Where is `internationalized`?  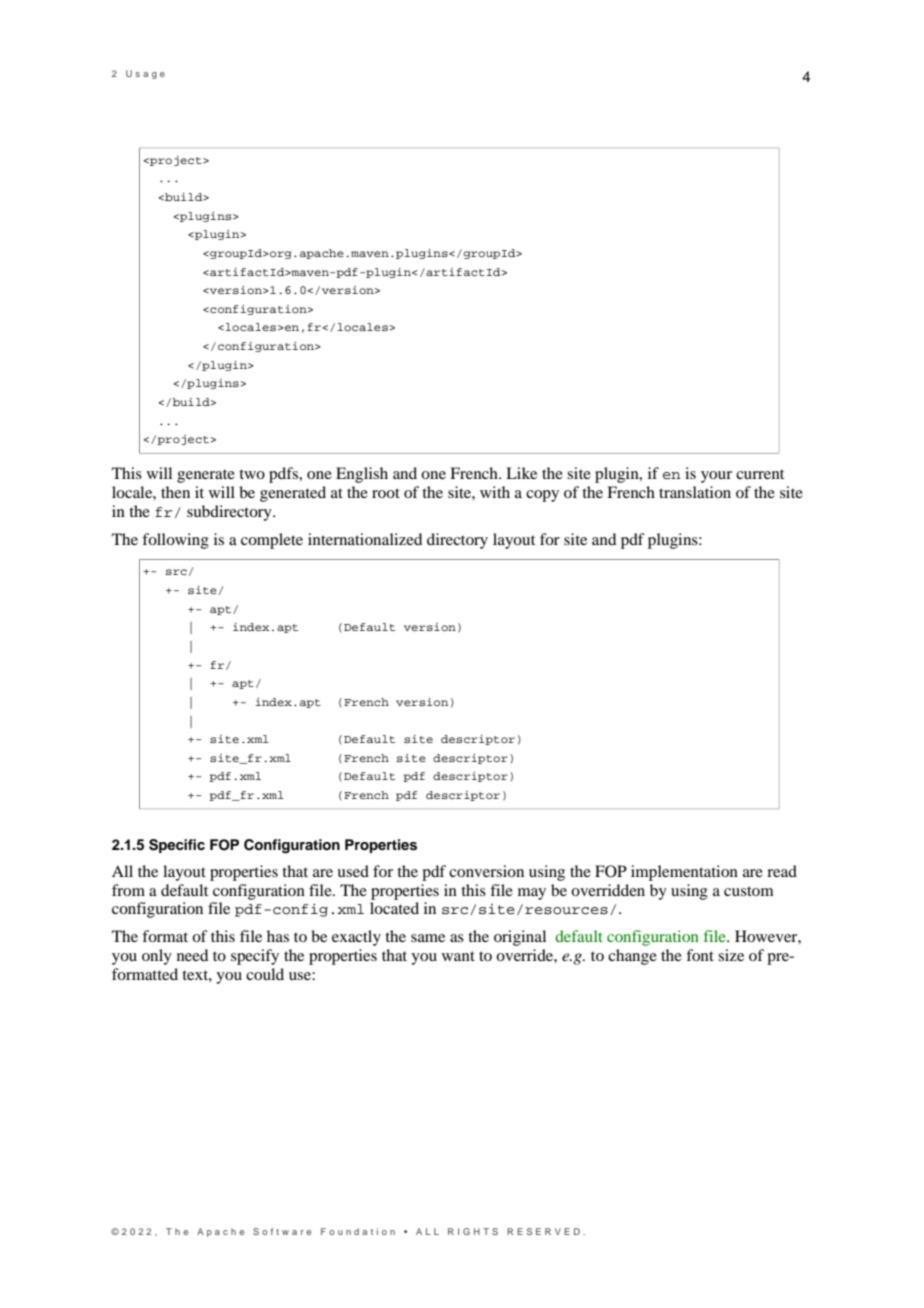 internationalized is located at coordinates (365, 539).
